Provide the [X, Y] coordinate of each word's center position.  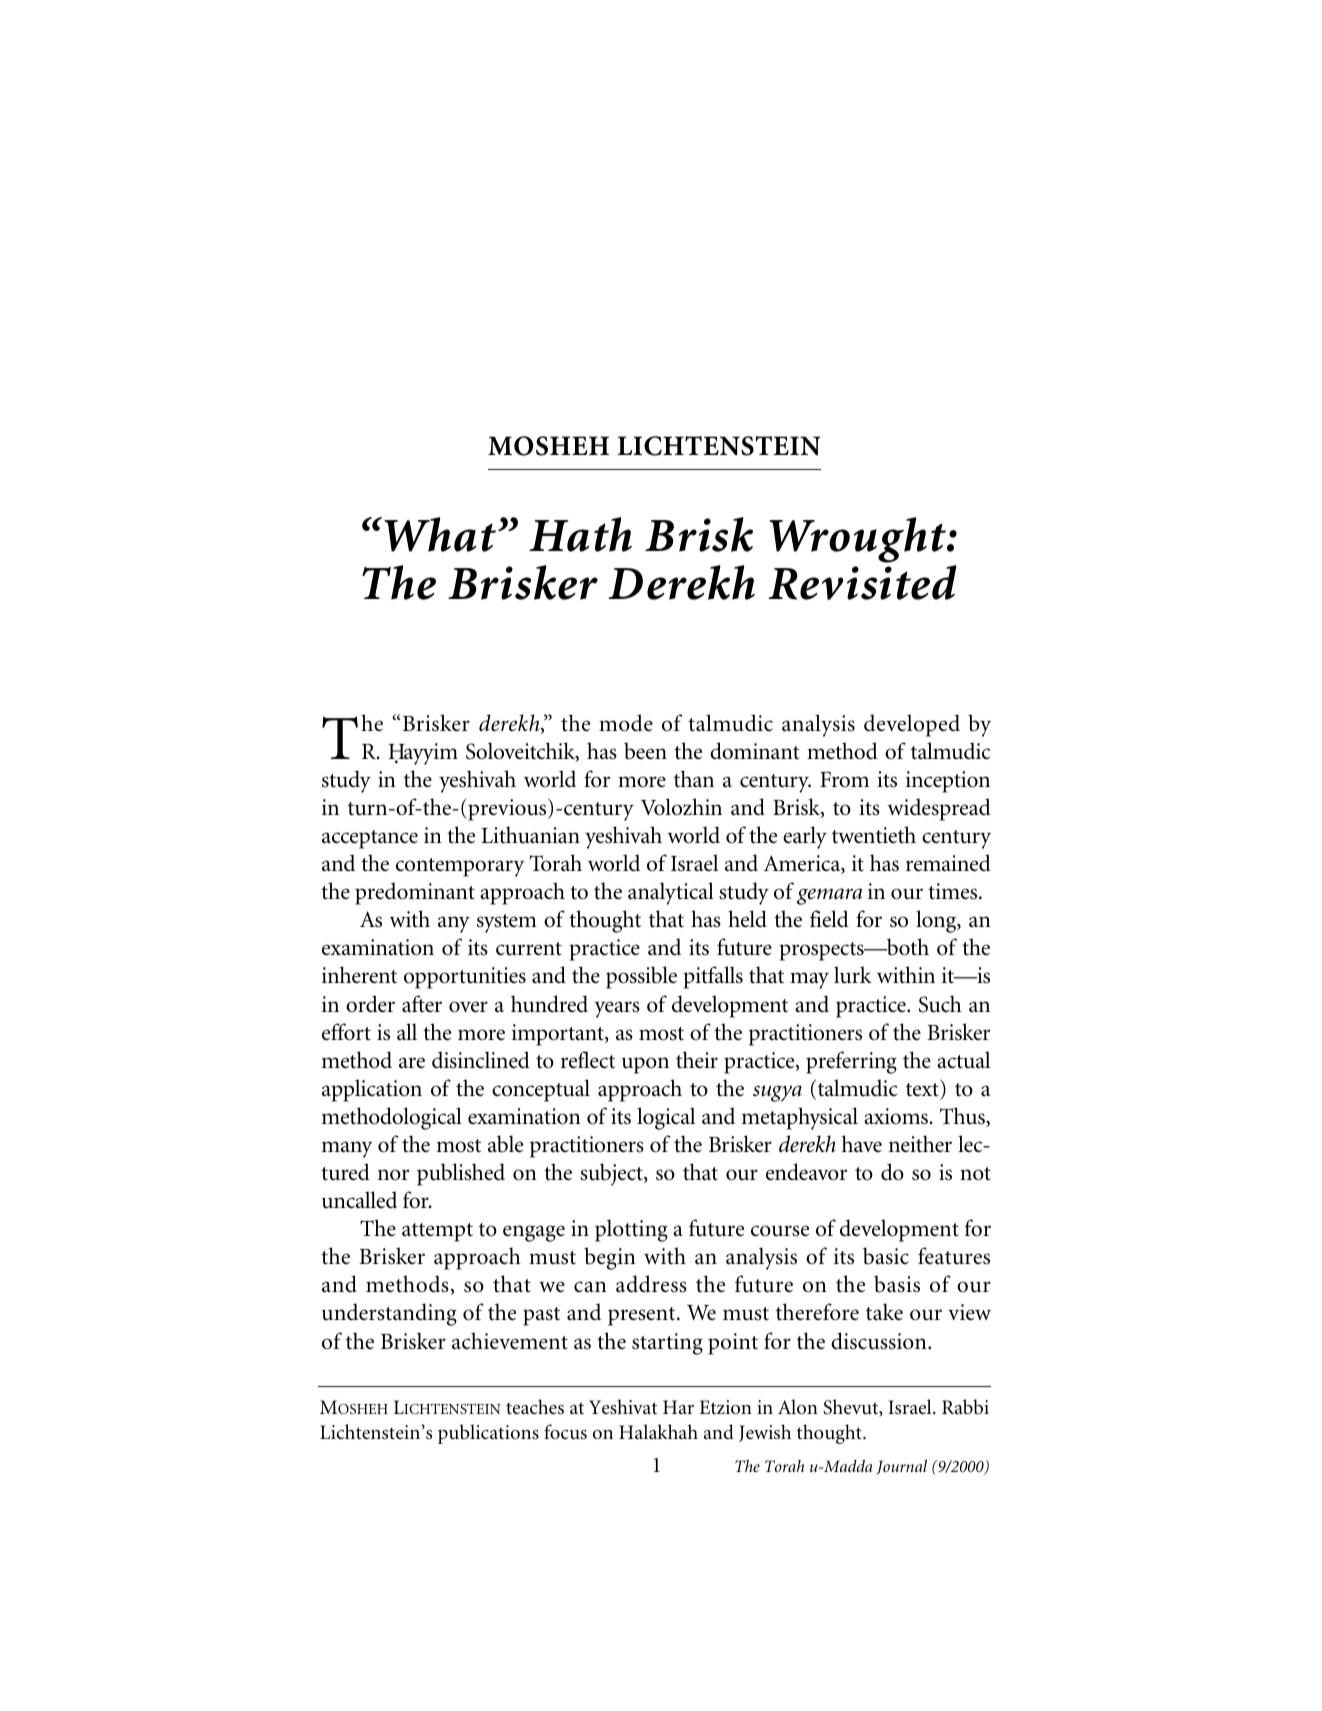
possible [641, 977]
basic [886, 1256]
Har [678, 1407]
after [422, 1004]
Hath [580, 534]
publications [488, 1434]
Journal [901, 1467]
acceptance [370, 839]
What [441, 534]
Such [940, 1004]
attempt [437, 1232]
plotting [631, 1230]
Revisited [862, 582]
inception [948, 782]
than [694, 779]
